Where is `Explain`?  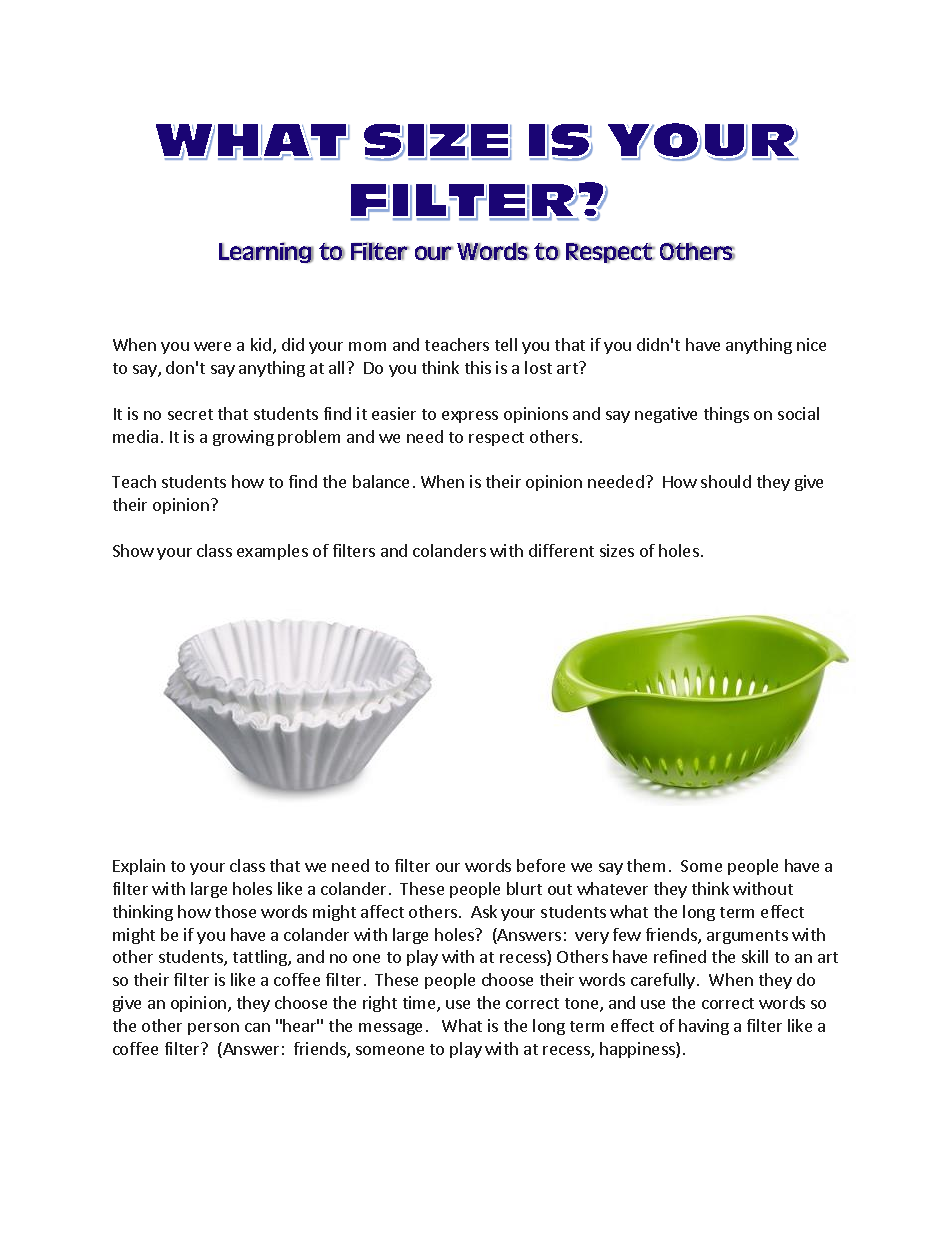 Explain is located at coordinates (139, 867).
